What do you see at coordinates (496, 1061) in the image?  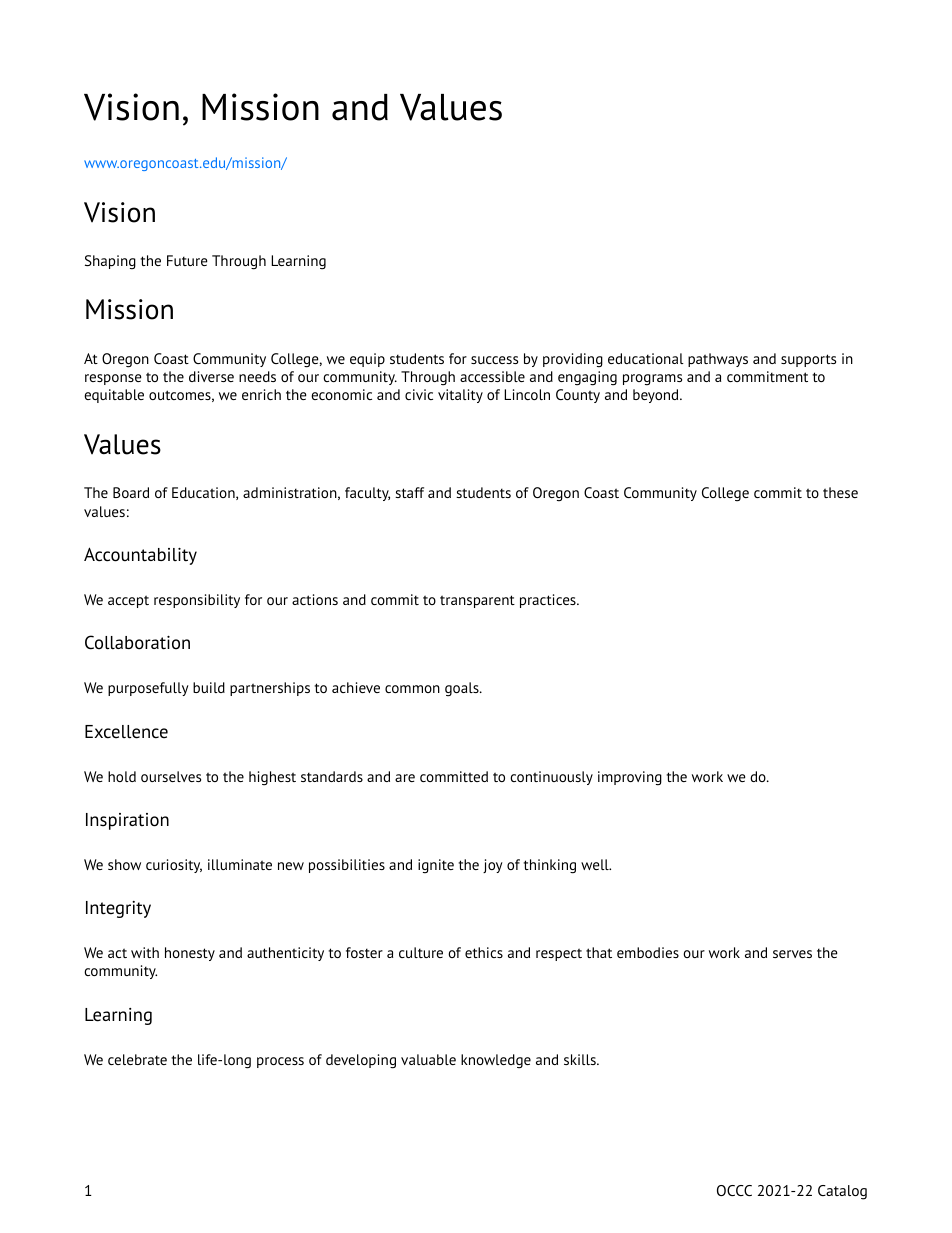 I see `knowledge` at bounding box center [496, 1061].
